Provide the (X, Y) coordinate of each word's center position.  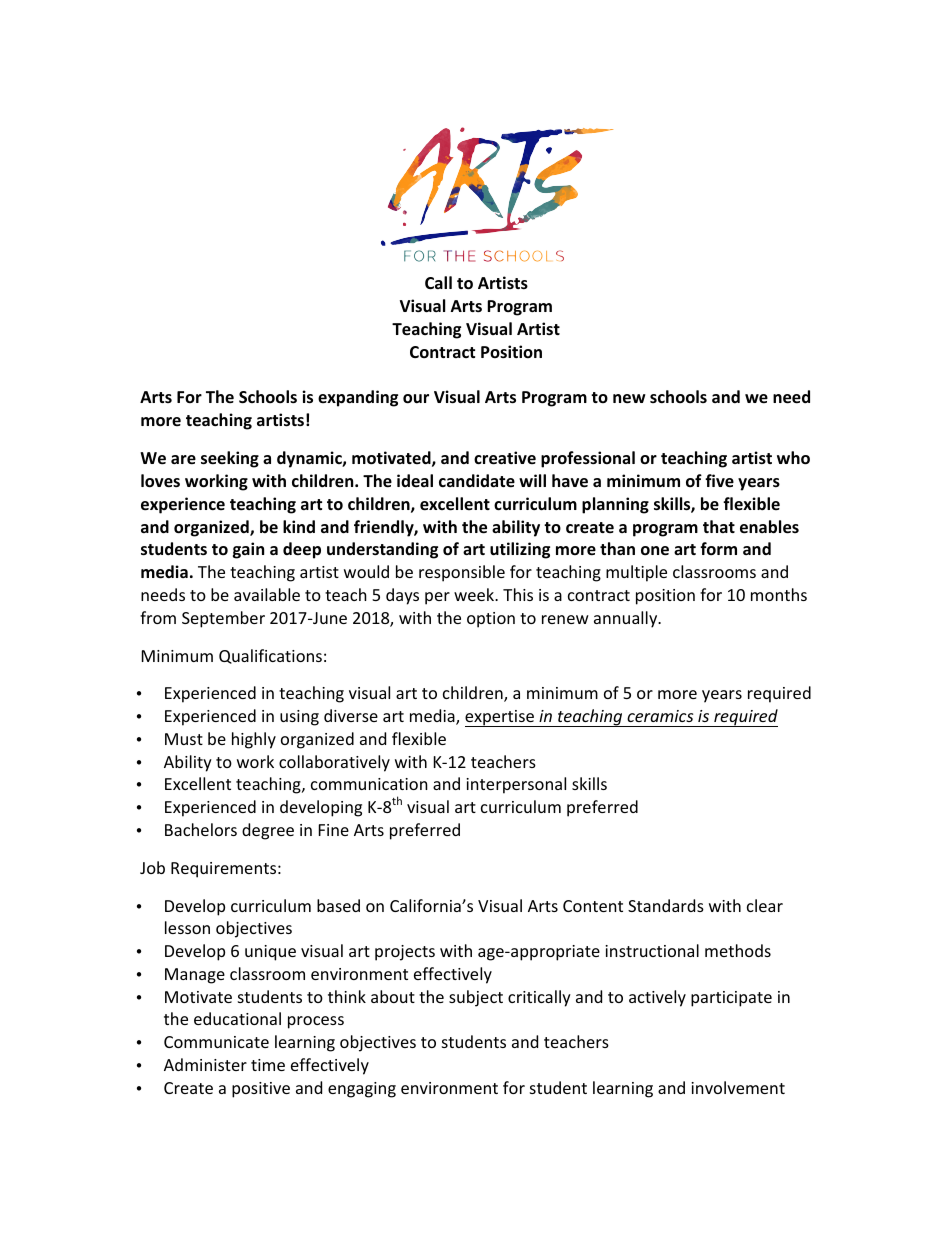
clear (765, 905)
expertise (500, 718)
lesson (187, 927)
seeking (230, 459)
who (793, 458)
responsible (462, 573)
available (267, 594)
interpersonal (516, 785)
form (718, 549)
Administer (205, 1064)
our (416, 399)
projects (405, 953)
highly (254, 740)
